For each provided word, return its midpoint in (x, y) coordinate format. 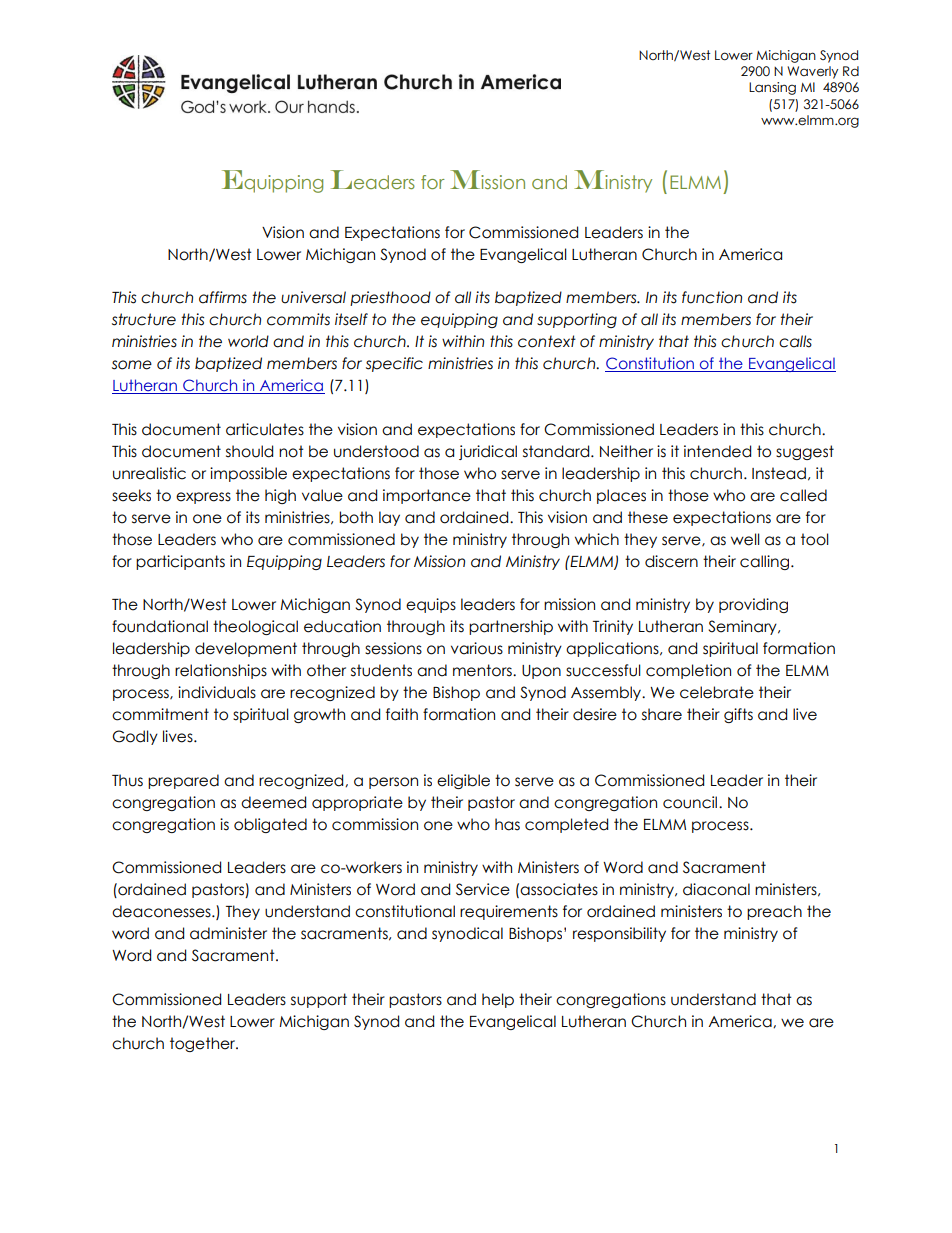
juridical (488, 452)
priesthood (390, 298)
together (204, 1044)
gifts (738, 715)
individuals (217, 692)
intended (717, 451)
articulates (265, 429)
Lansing (772, 88)
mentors (483, 670)
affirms (223, 297)
